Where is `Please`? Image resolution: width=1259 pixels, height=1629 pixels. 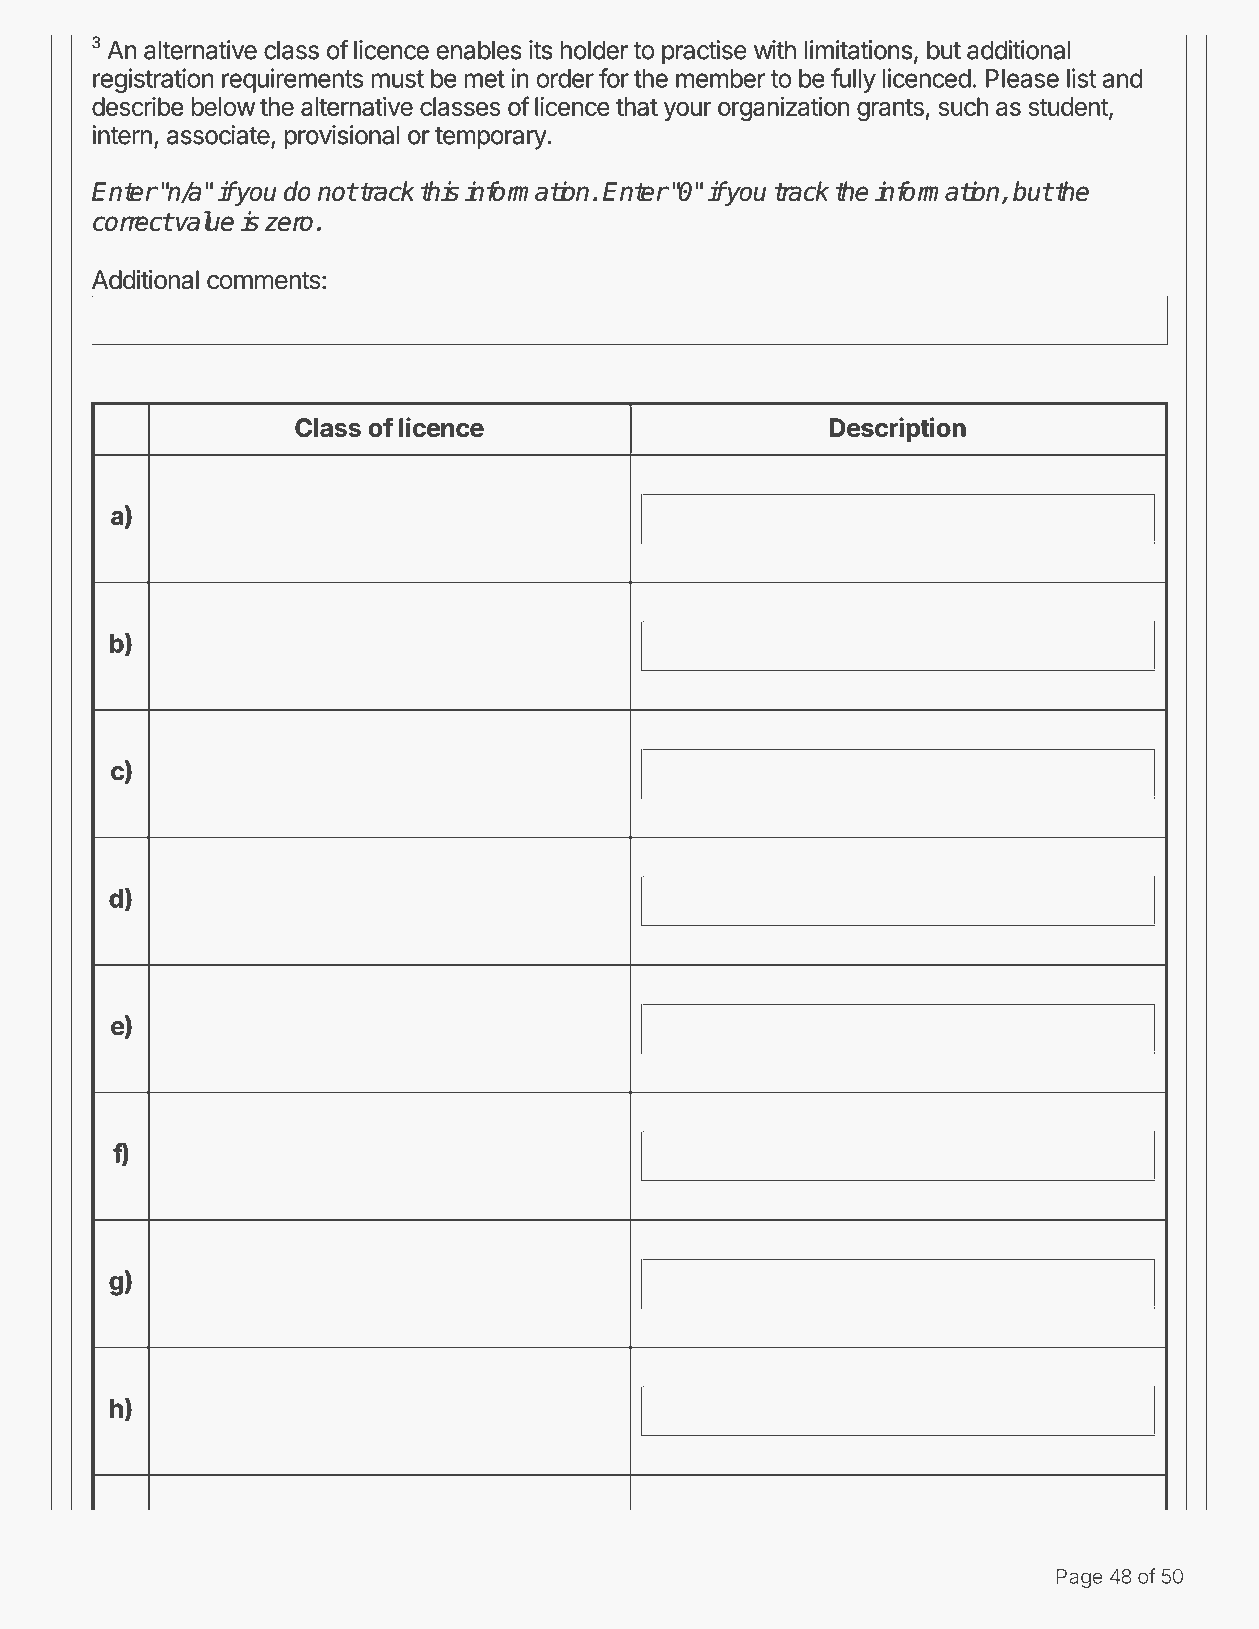 Please is located at coordinates (1022, 78).
